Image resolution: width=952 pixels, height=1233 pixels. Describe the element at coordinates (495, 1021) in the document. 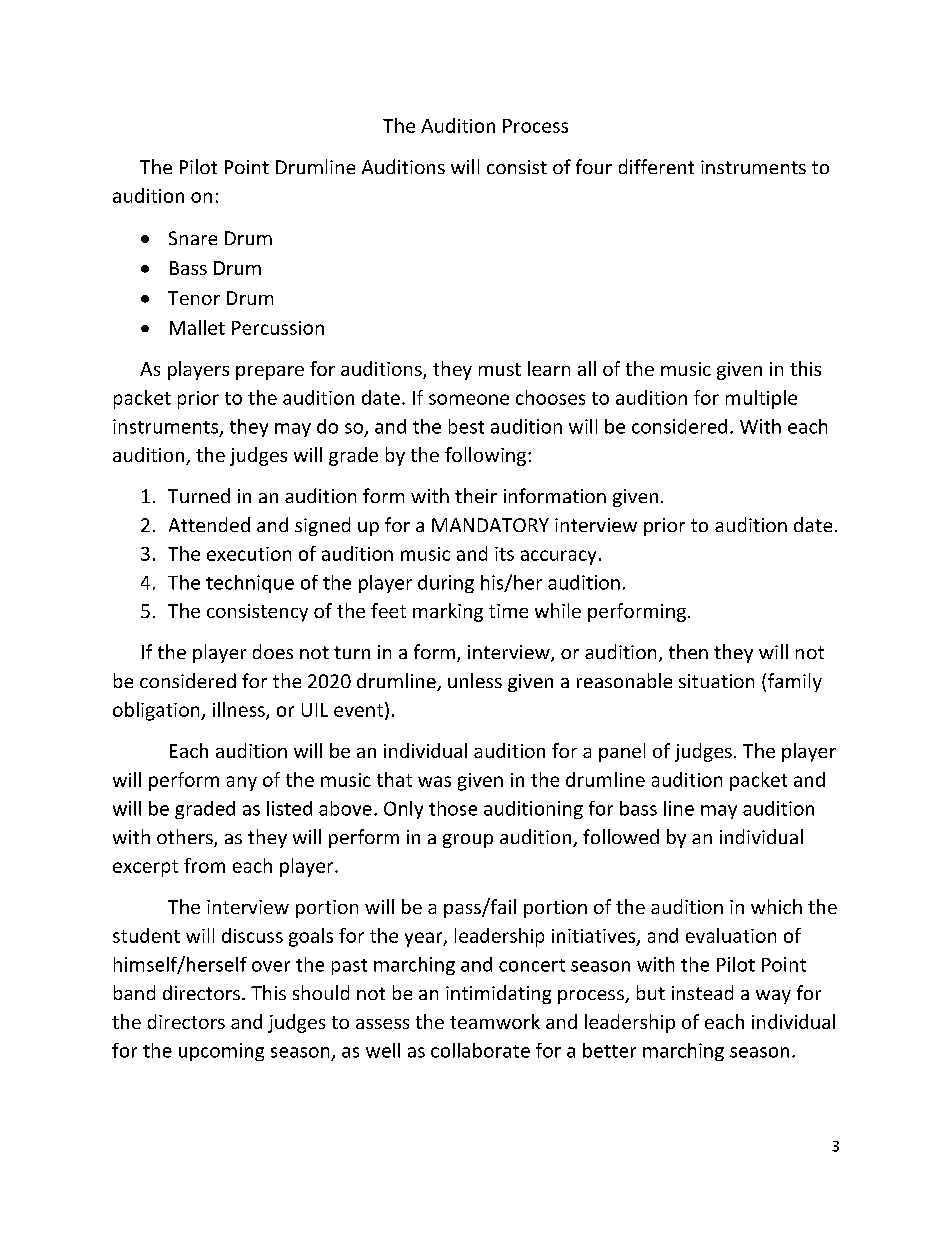

I see `teamwork` at that location.
